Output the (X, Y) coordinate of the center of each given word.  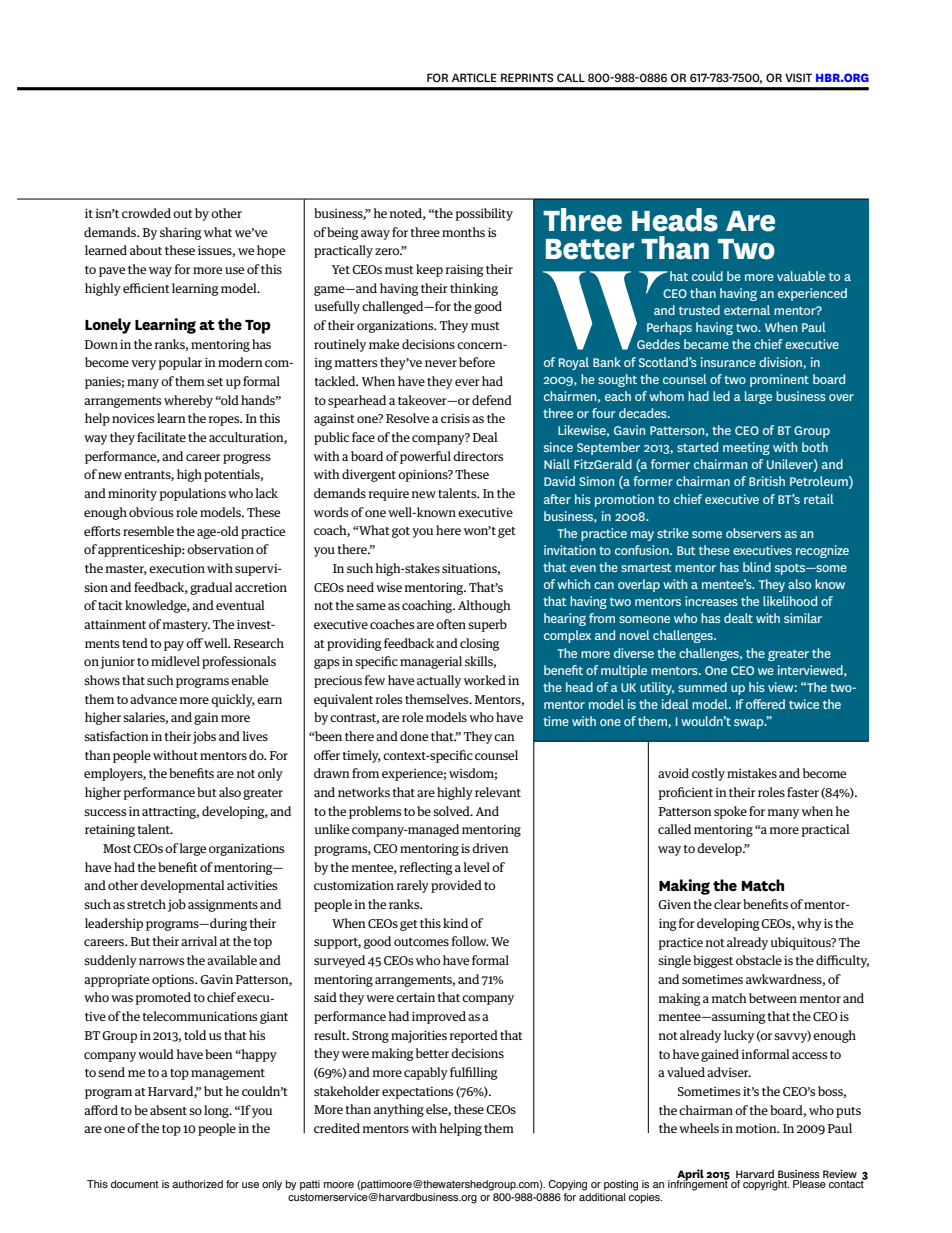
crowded (146, 213)
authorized (197, 1184)
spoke (730, 812)
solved (452, 811)
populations (192, 494)
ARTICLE (474, 77)
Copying (567, 1185)
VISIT (798, 77)
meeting (746, 448)
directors (478, 456)
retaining (110, 831)
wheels (699, 1128)
